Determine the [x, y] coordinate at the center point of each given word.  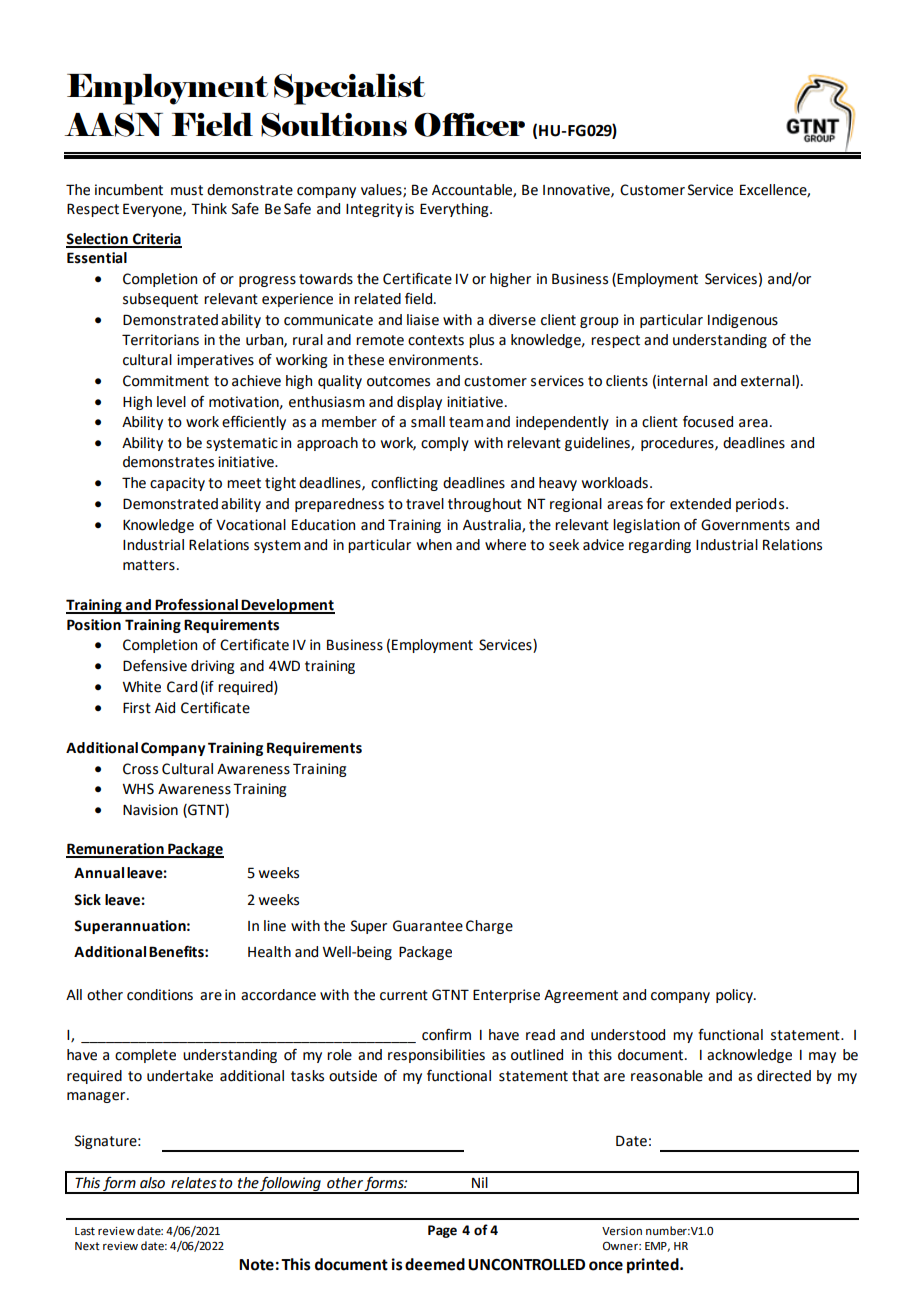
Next [87, 1246]
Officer [469, 125]
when [434, 545]
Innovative [577, 190]
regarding [660, 546]
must [187, 190]
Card [182, 687]
